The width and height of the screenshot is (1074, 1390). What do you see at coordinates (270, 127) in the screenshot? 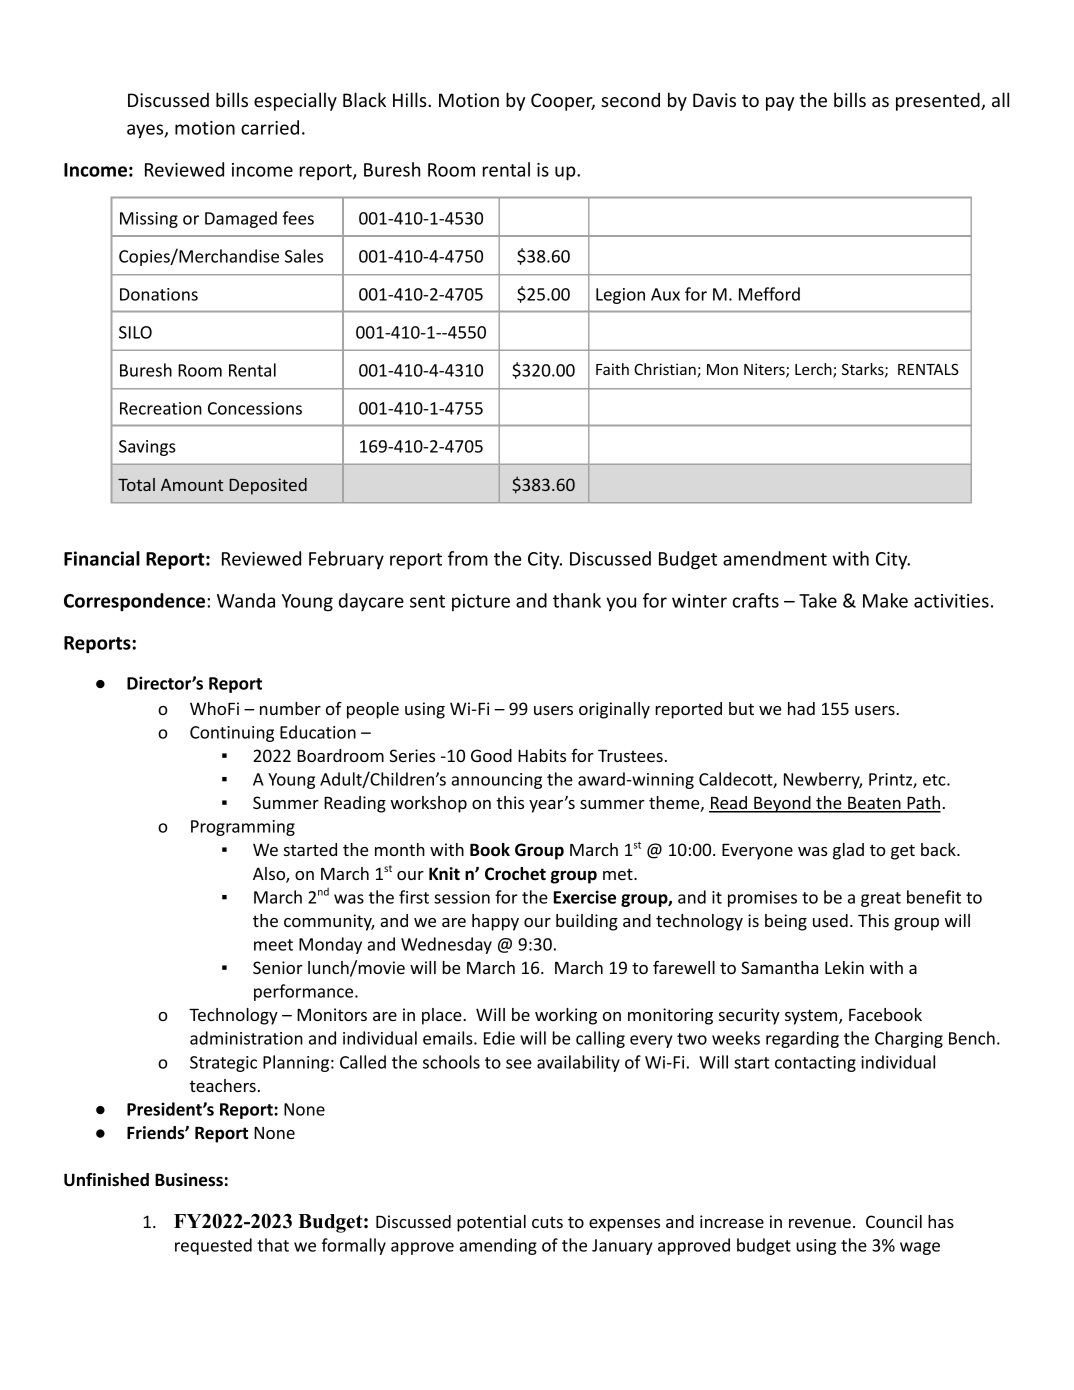
I see `carried` at bounding box center [270, 127].
